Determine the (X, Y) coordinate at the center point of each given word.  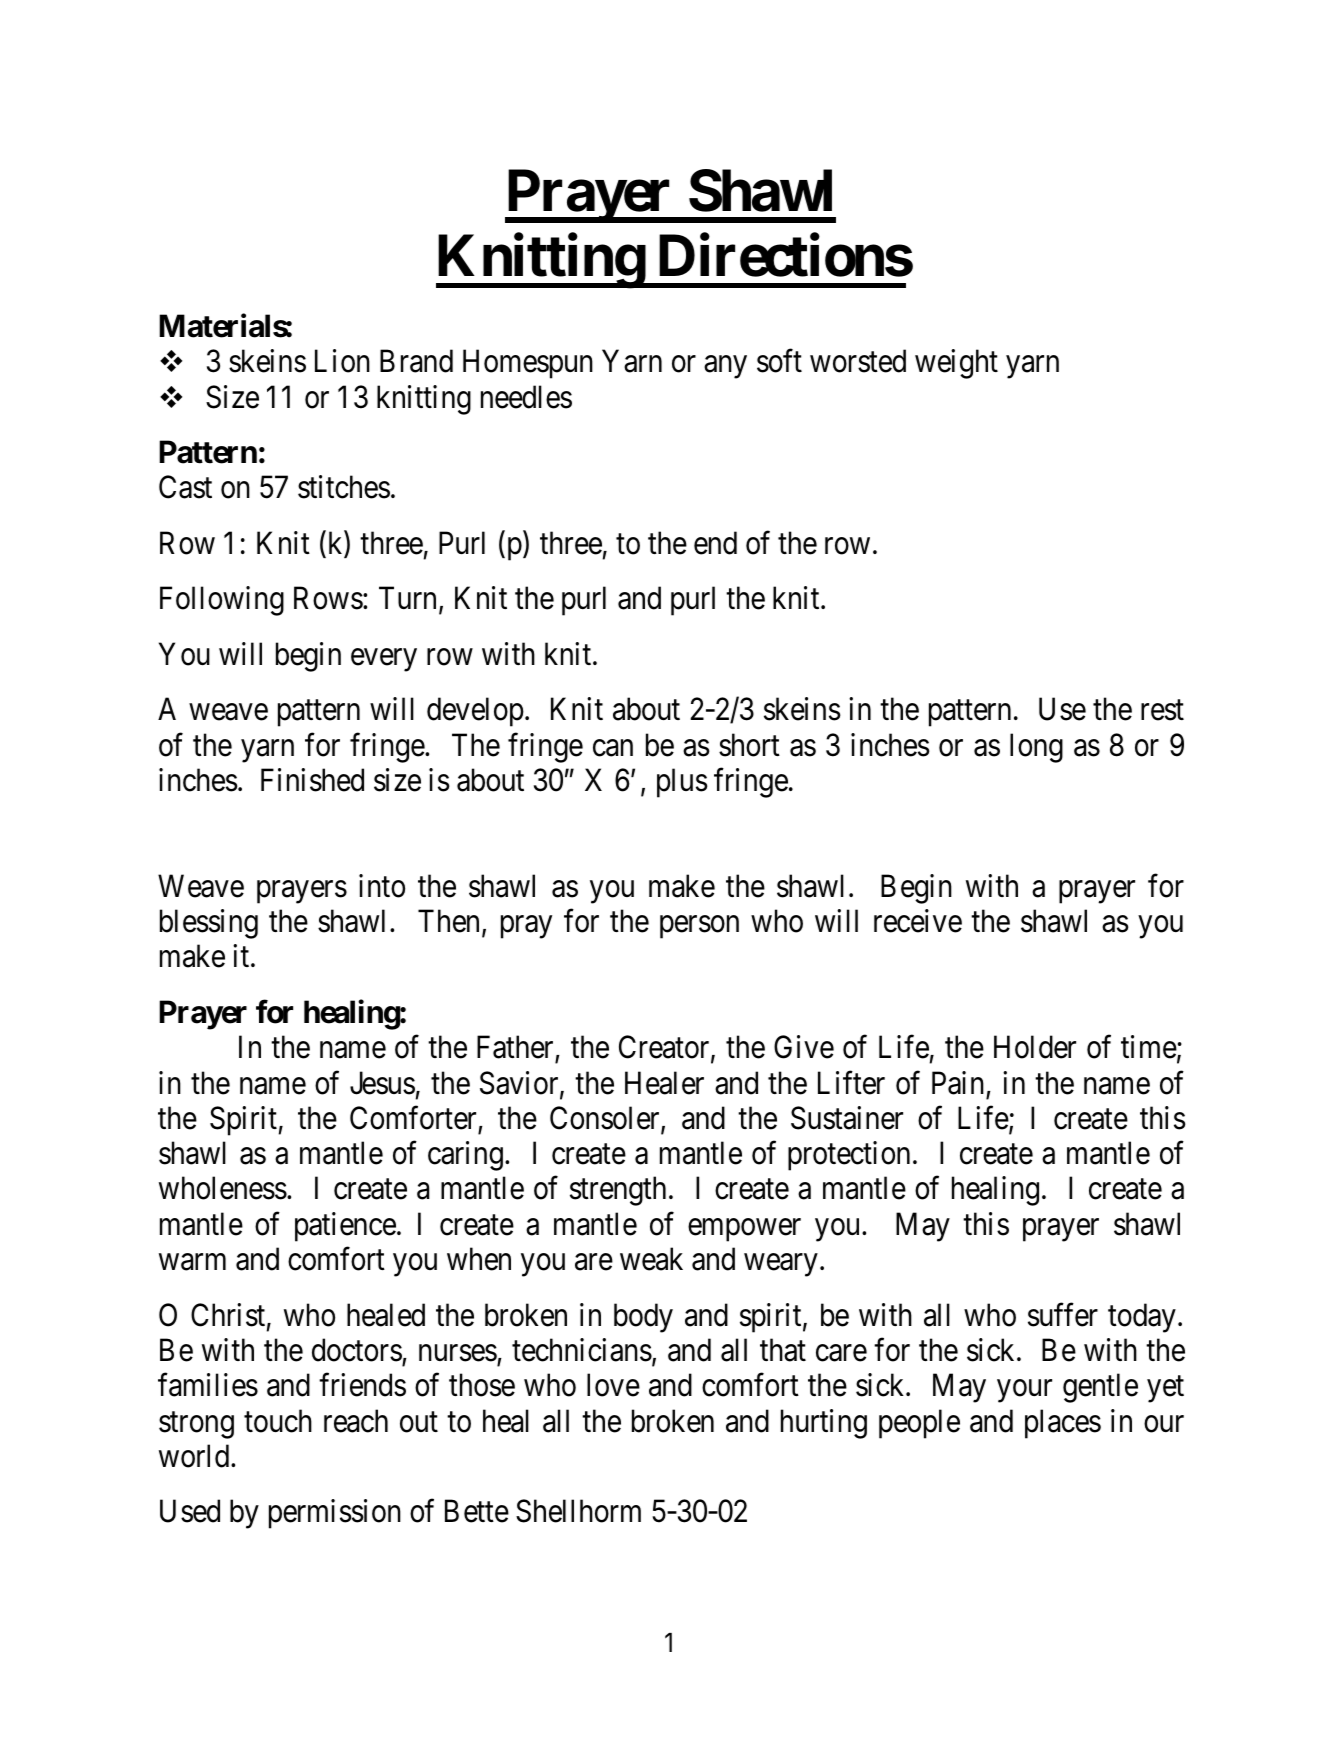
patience (345, 1227)
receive (918, 921)
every (384, 660)
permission (335, 1514)
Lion (342, 361)
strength (618, 1191)
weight (956, 364)
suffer (1063, 1315)
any (725, 367)
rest (1162, 711)
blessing (209, 924)
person (699, 927)
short (749, 745)
